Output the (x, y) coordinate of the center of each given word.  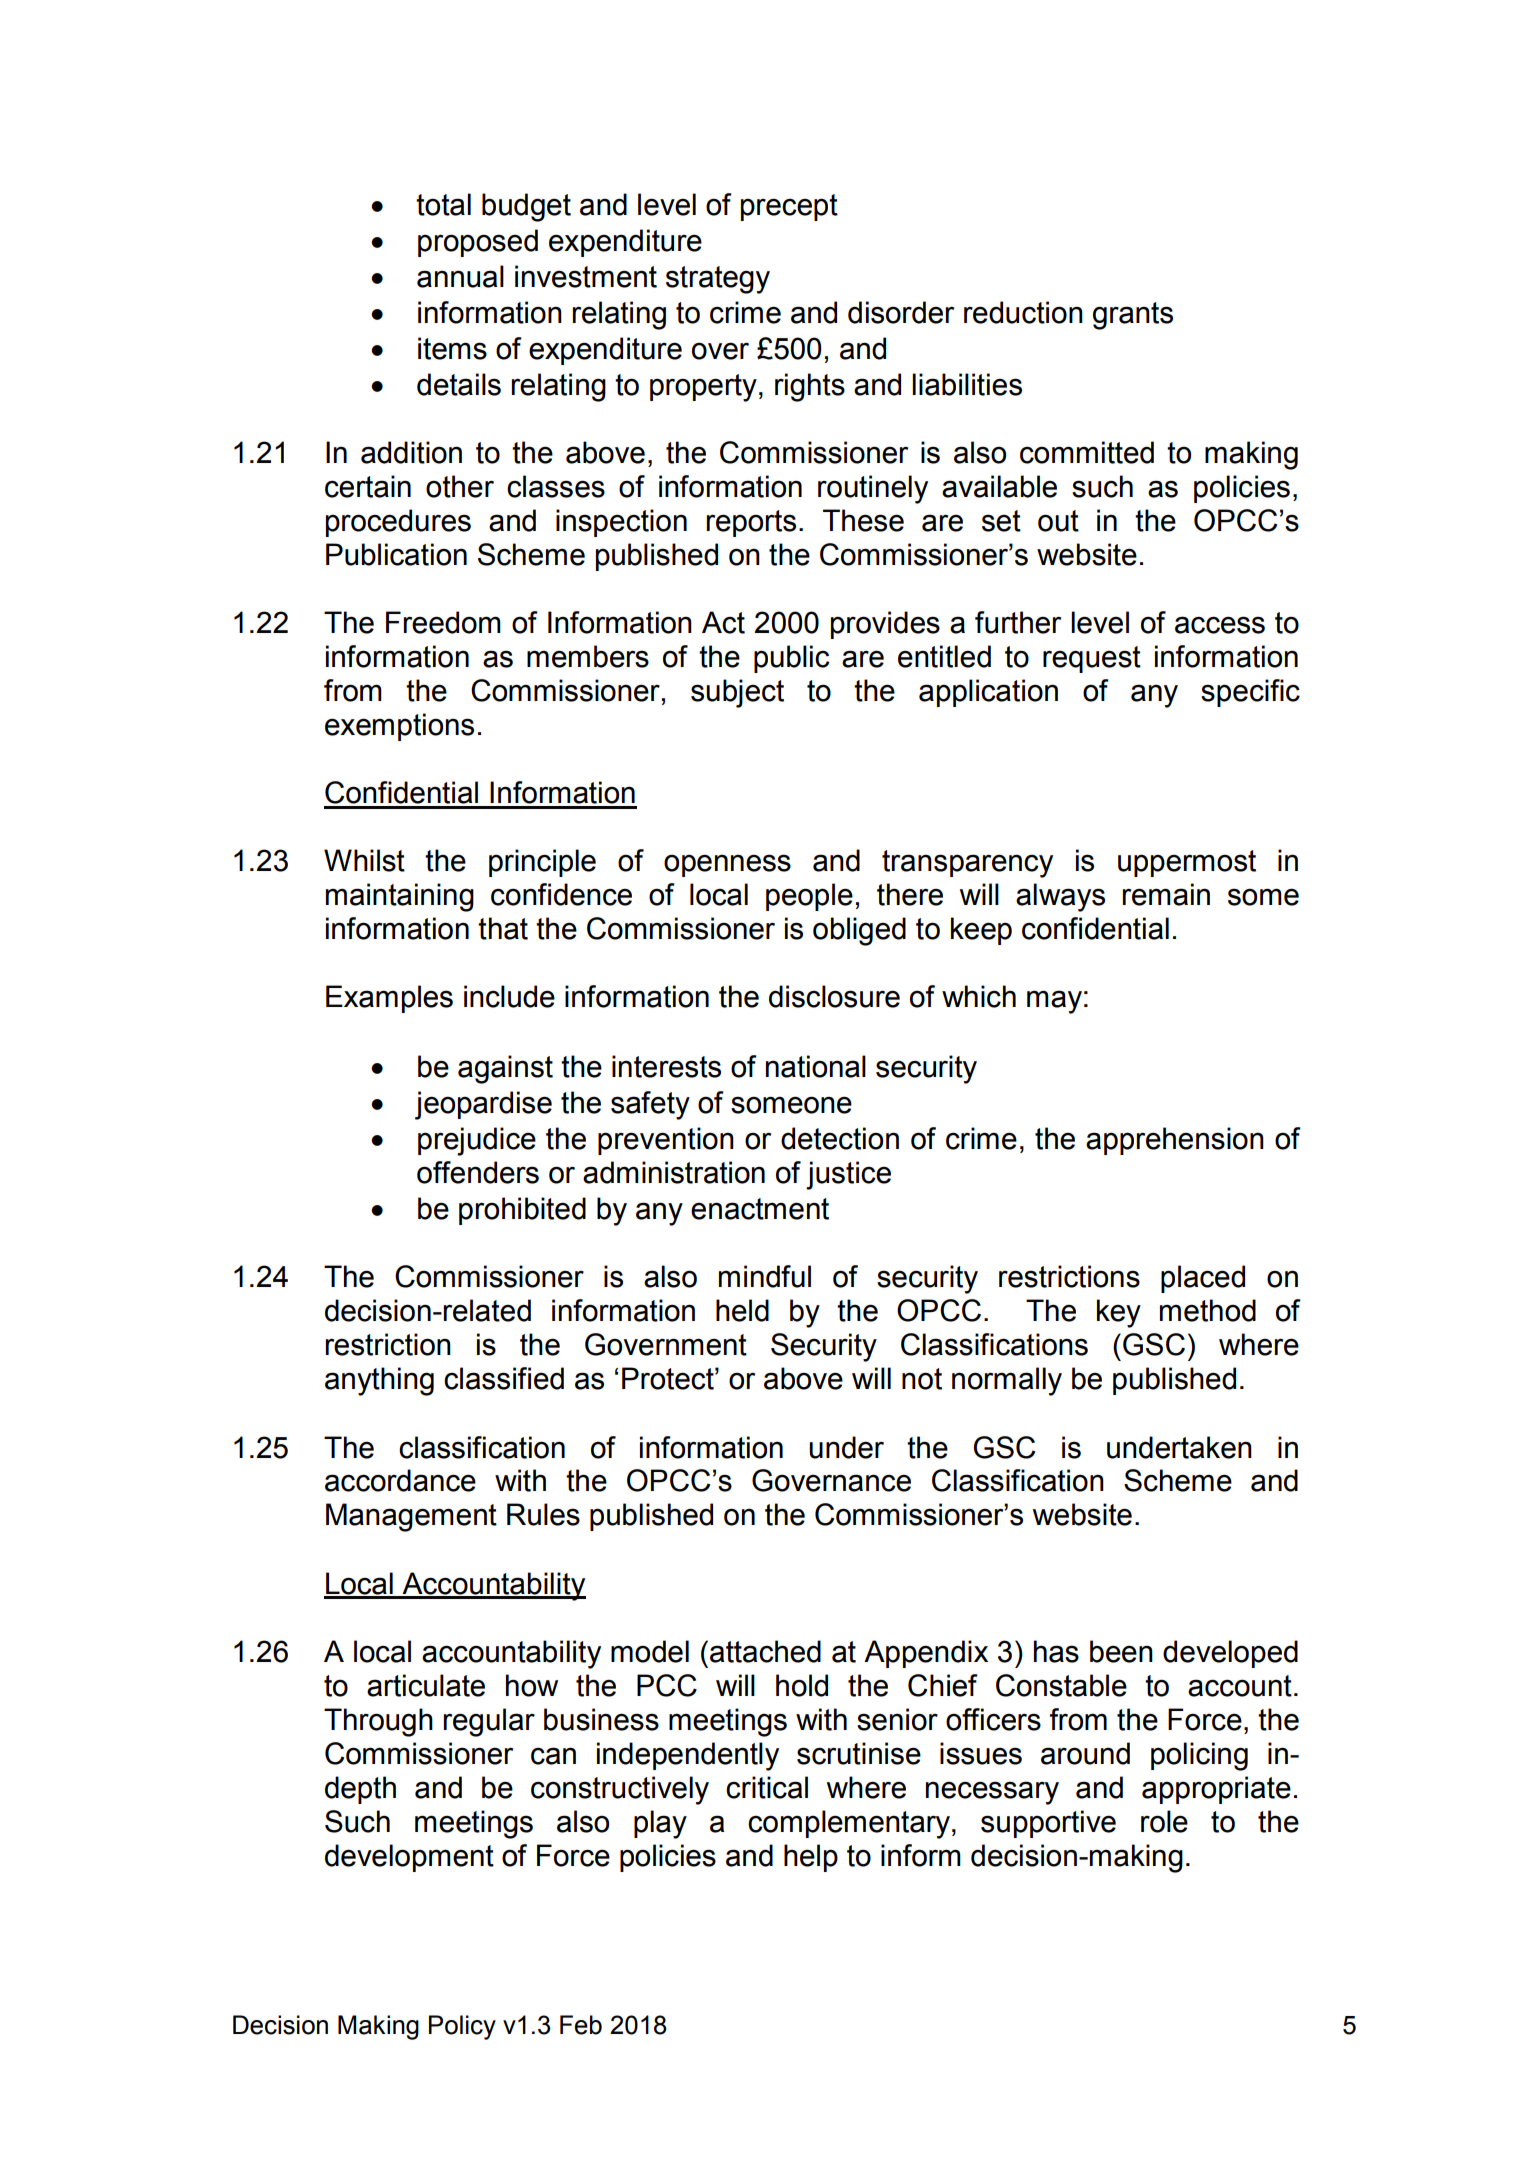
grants (1133, 316)
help (811, 1858)
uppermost (1187, 863)
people (809, 897)
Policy (462, 2027)
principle (542, 863)
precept (789, 207)
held (742, 1310)
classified (504, 1378)
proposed (478, 243)
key (1119, 1313)
